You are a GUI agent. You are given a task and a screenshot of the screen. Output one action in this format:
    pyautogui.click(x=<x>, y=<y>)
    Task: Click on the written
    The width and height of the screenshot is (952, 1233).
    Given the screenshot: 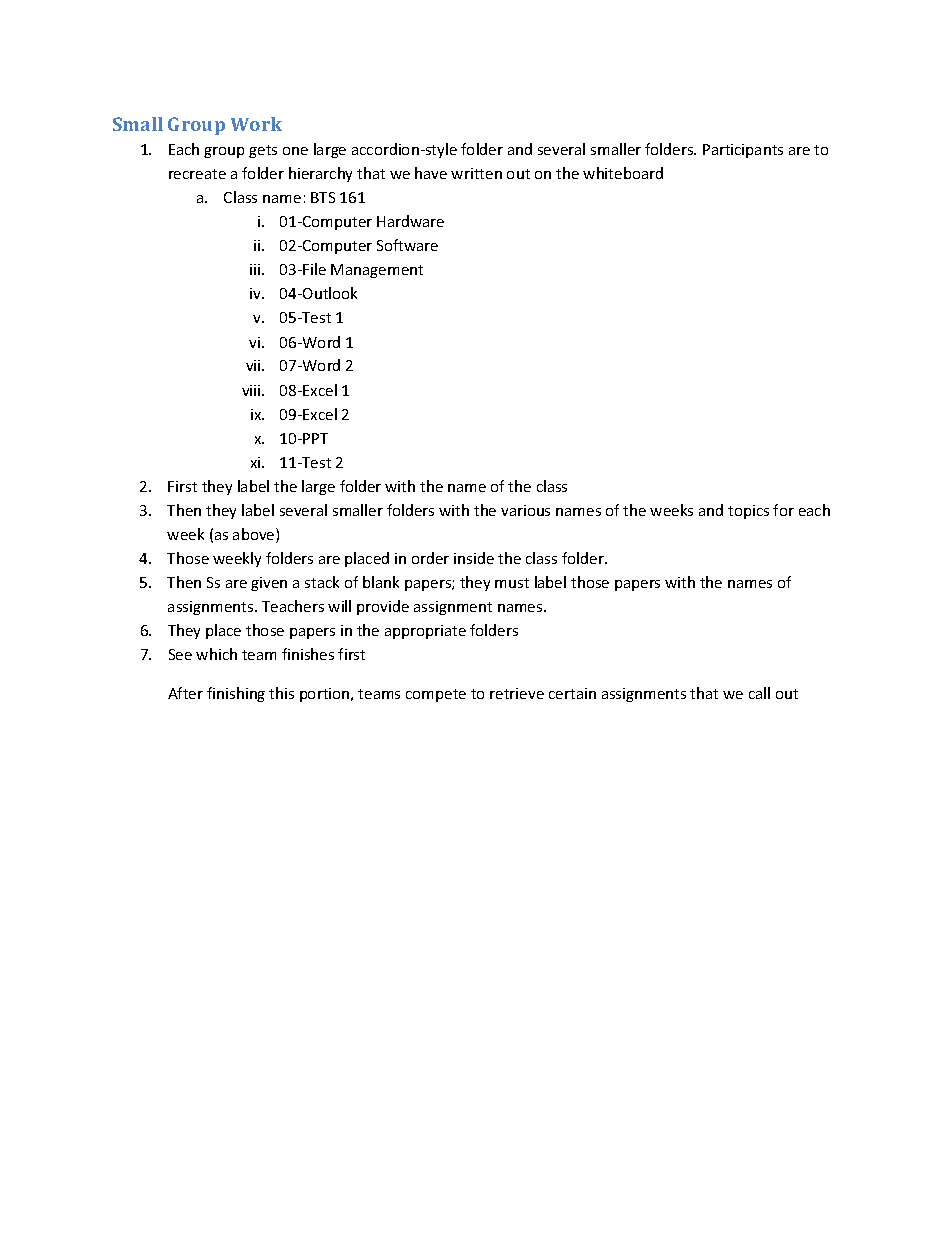 What is the action you would take?
    pyautogui.click(x=476, y=173)
